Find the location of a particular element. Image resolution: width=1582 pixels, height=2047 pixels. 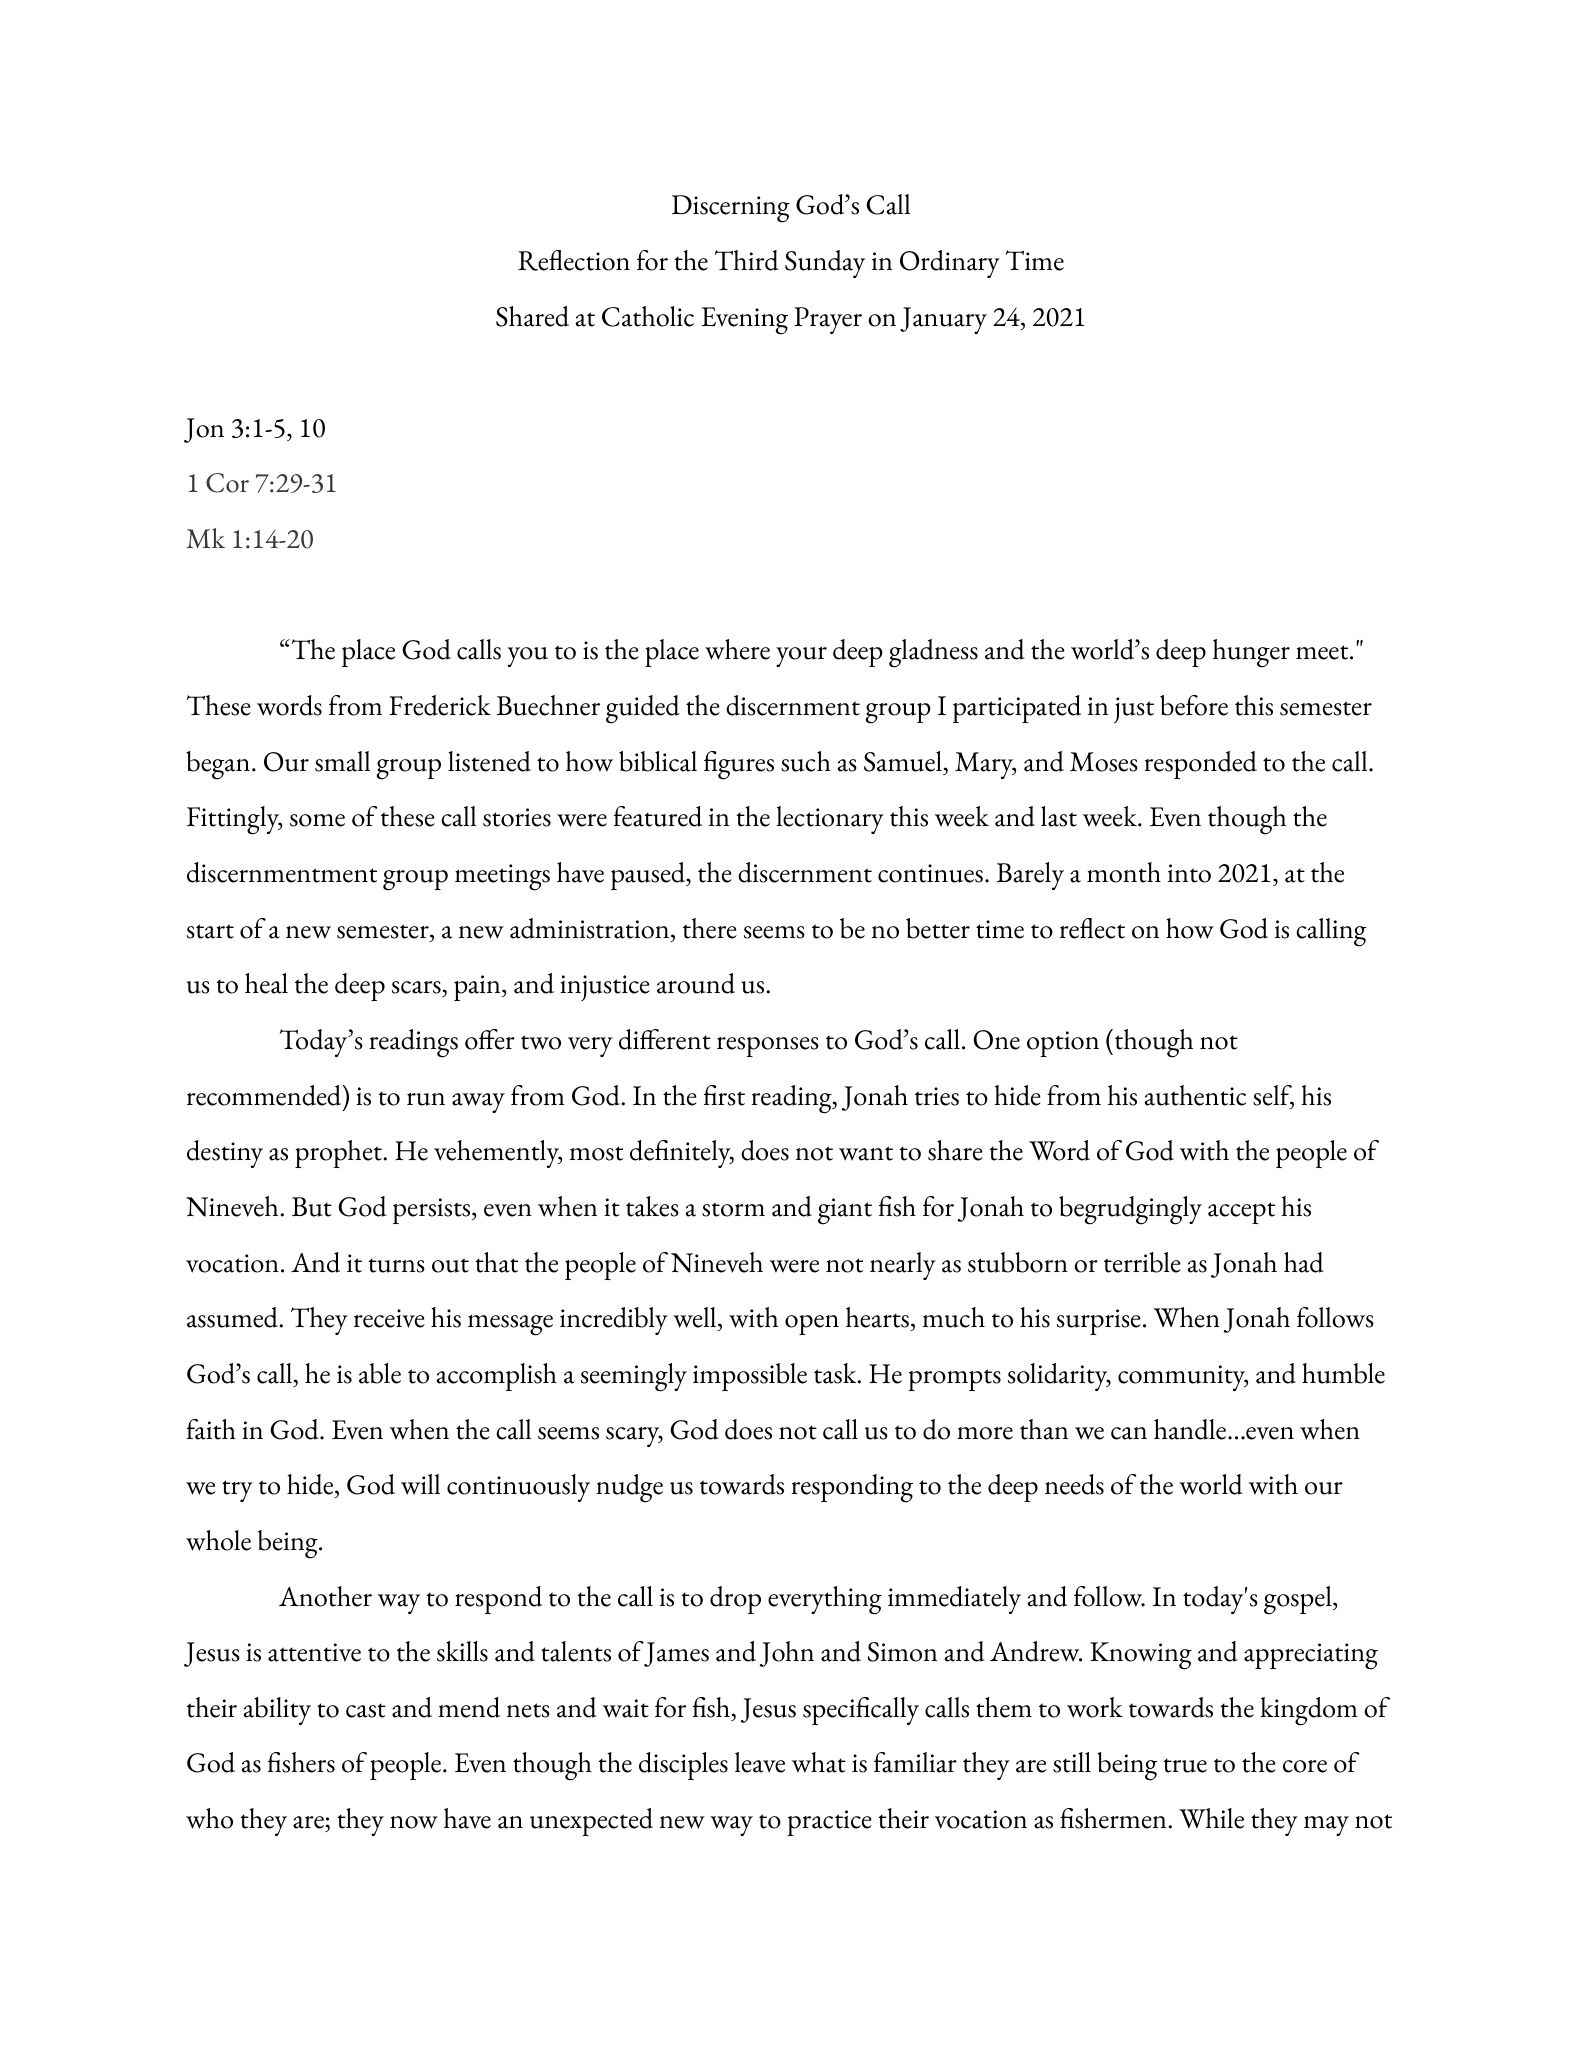

Third is located at coordinates (746, 260).
